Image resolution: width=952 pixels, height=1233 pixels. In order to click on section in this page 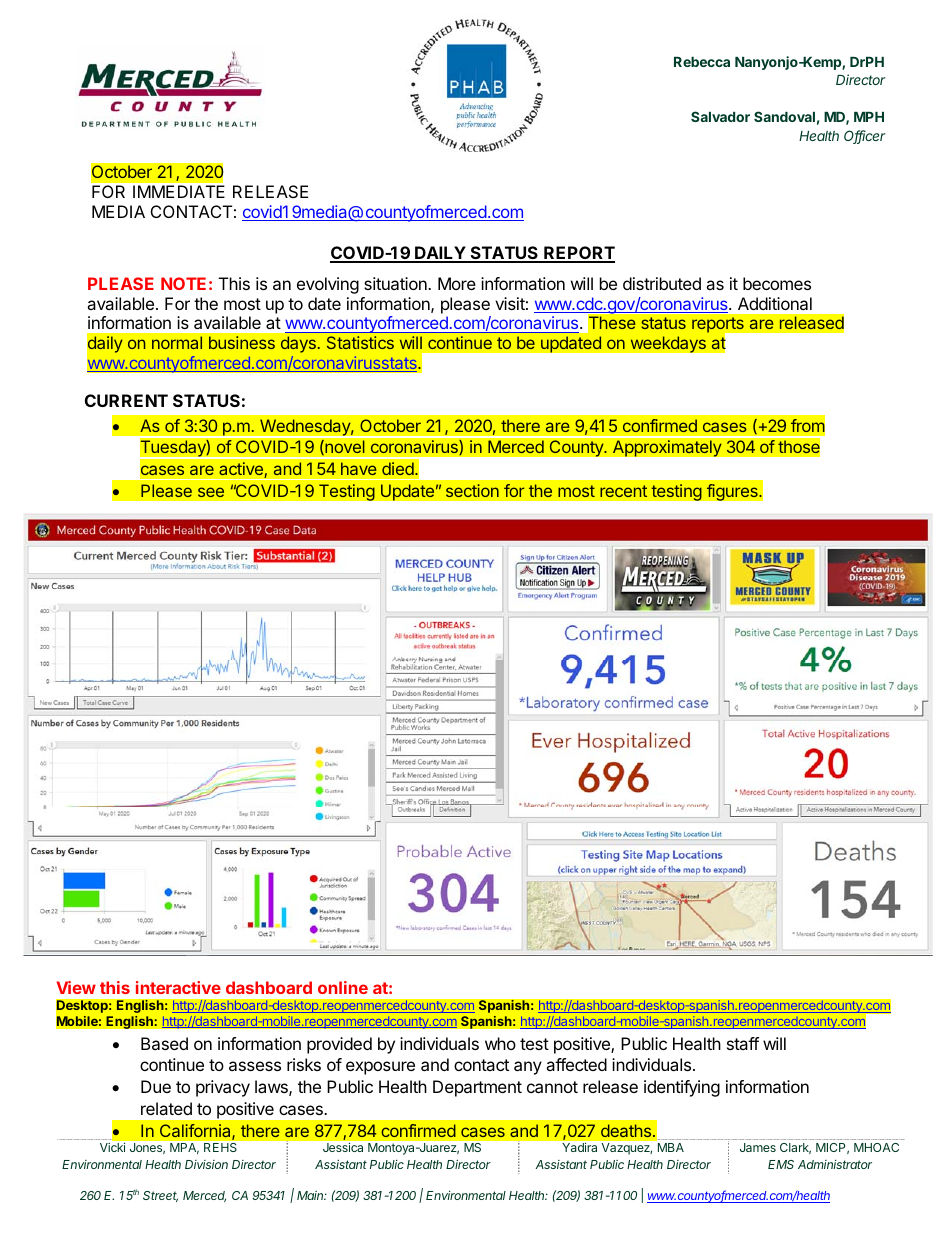, I will do `click(472, 490)`.
